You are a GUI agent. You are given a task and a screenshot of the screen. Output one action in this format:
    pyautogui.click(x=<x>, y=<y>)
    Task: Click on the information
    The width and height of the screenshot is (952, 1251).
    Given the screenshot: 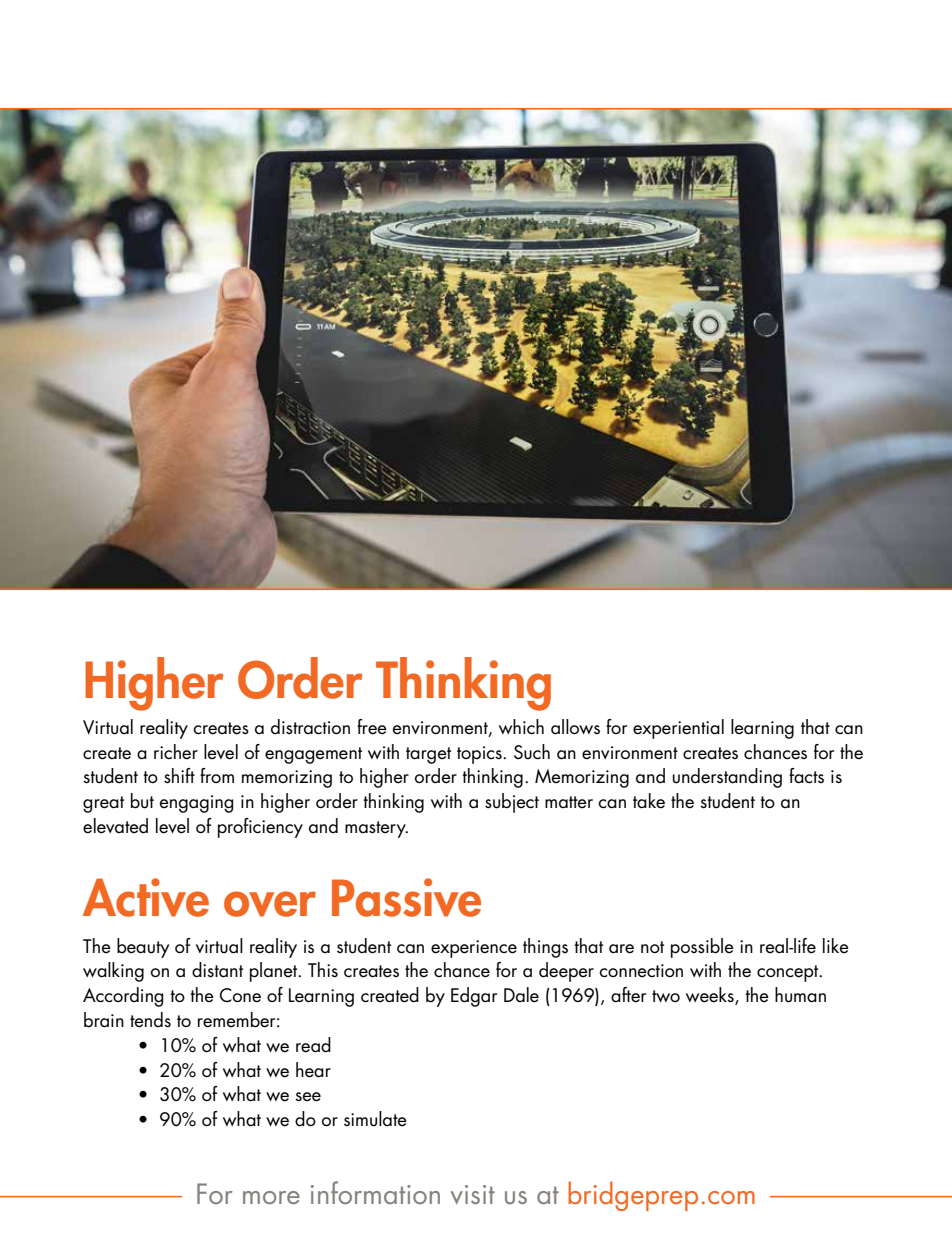 What is the action you would take?
    pyautogui.click(x=375, y=1192)
